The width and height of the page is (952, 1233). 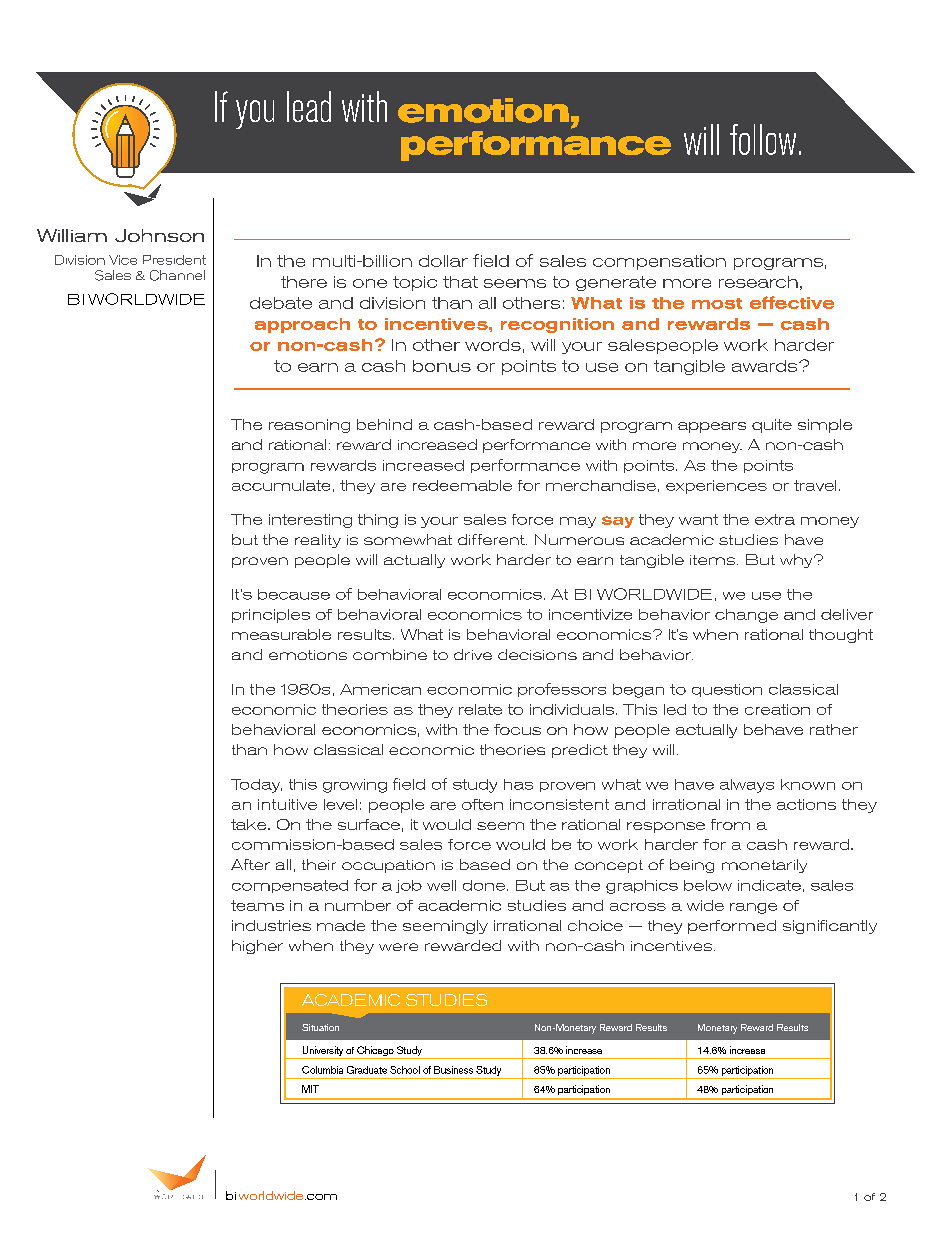 What do you see at coordinates (310, 1089) in the page?
I see `MIT` at bounding box center [310, 1089].
